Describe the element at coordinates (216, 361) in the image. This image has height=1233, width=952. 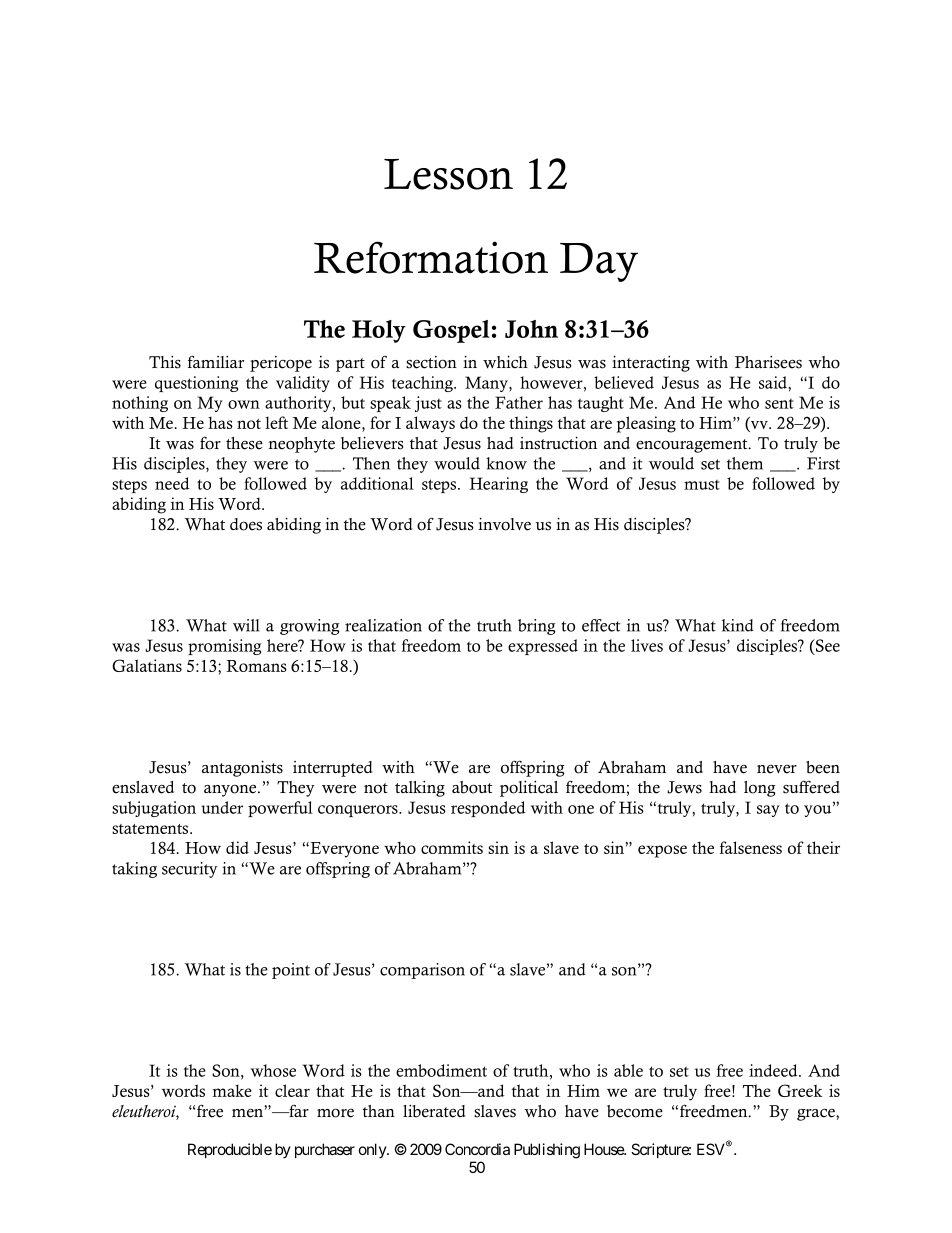
I see `familiar` at that location.
